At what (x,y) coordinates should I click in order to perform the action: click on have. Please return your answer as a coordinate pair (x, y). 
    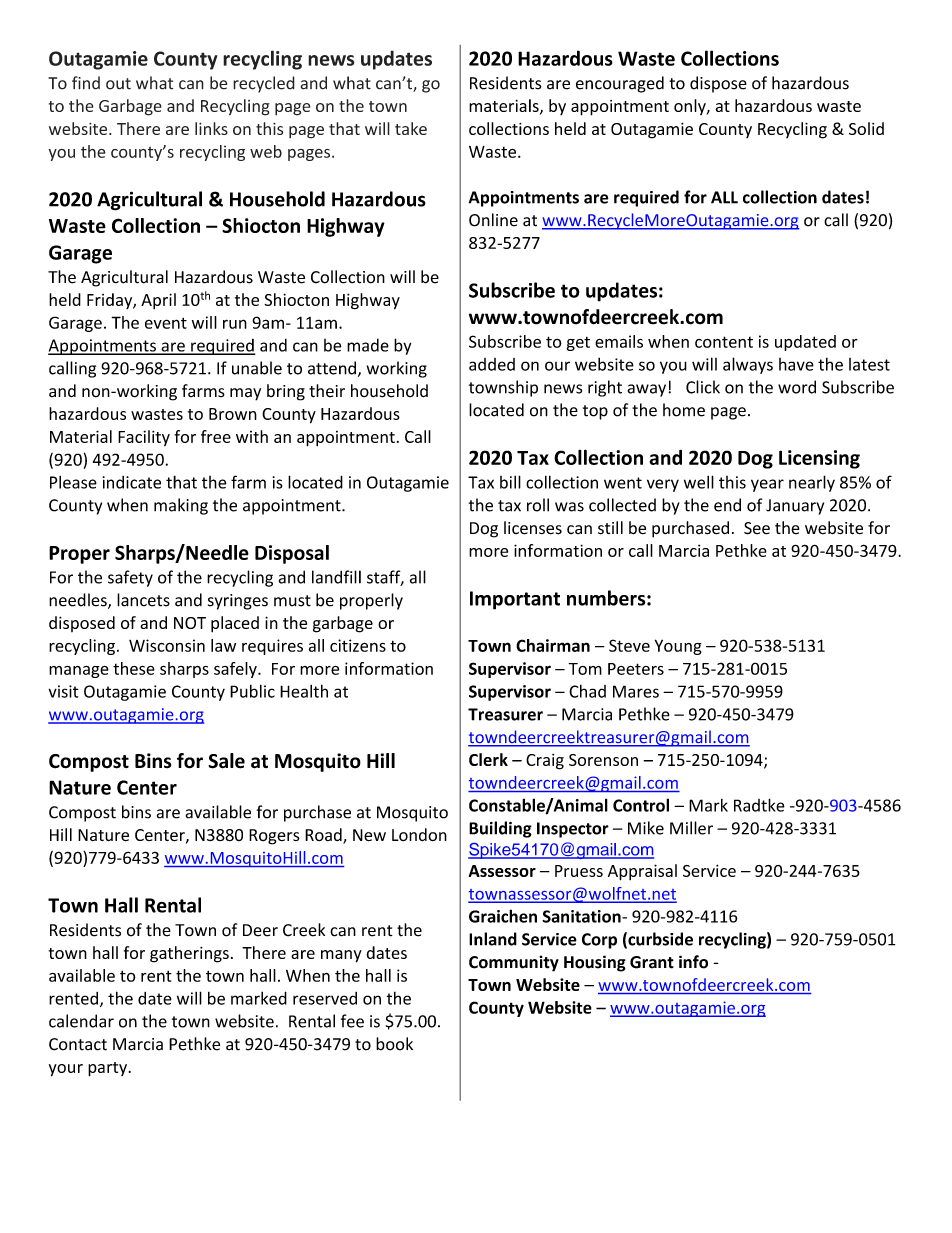
    Looking at the image, I should click on (796, 364).
